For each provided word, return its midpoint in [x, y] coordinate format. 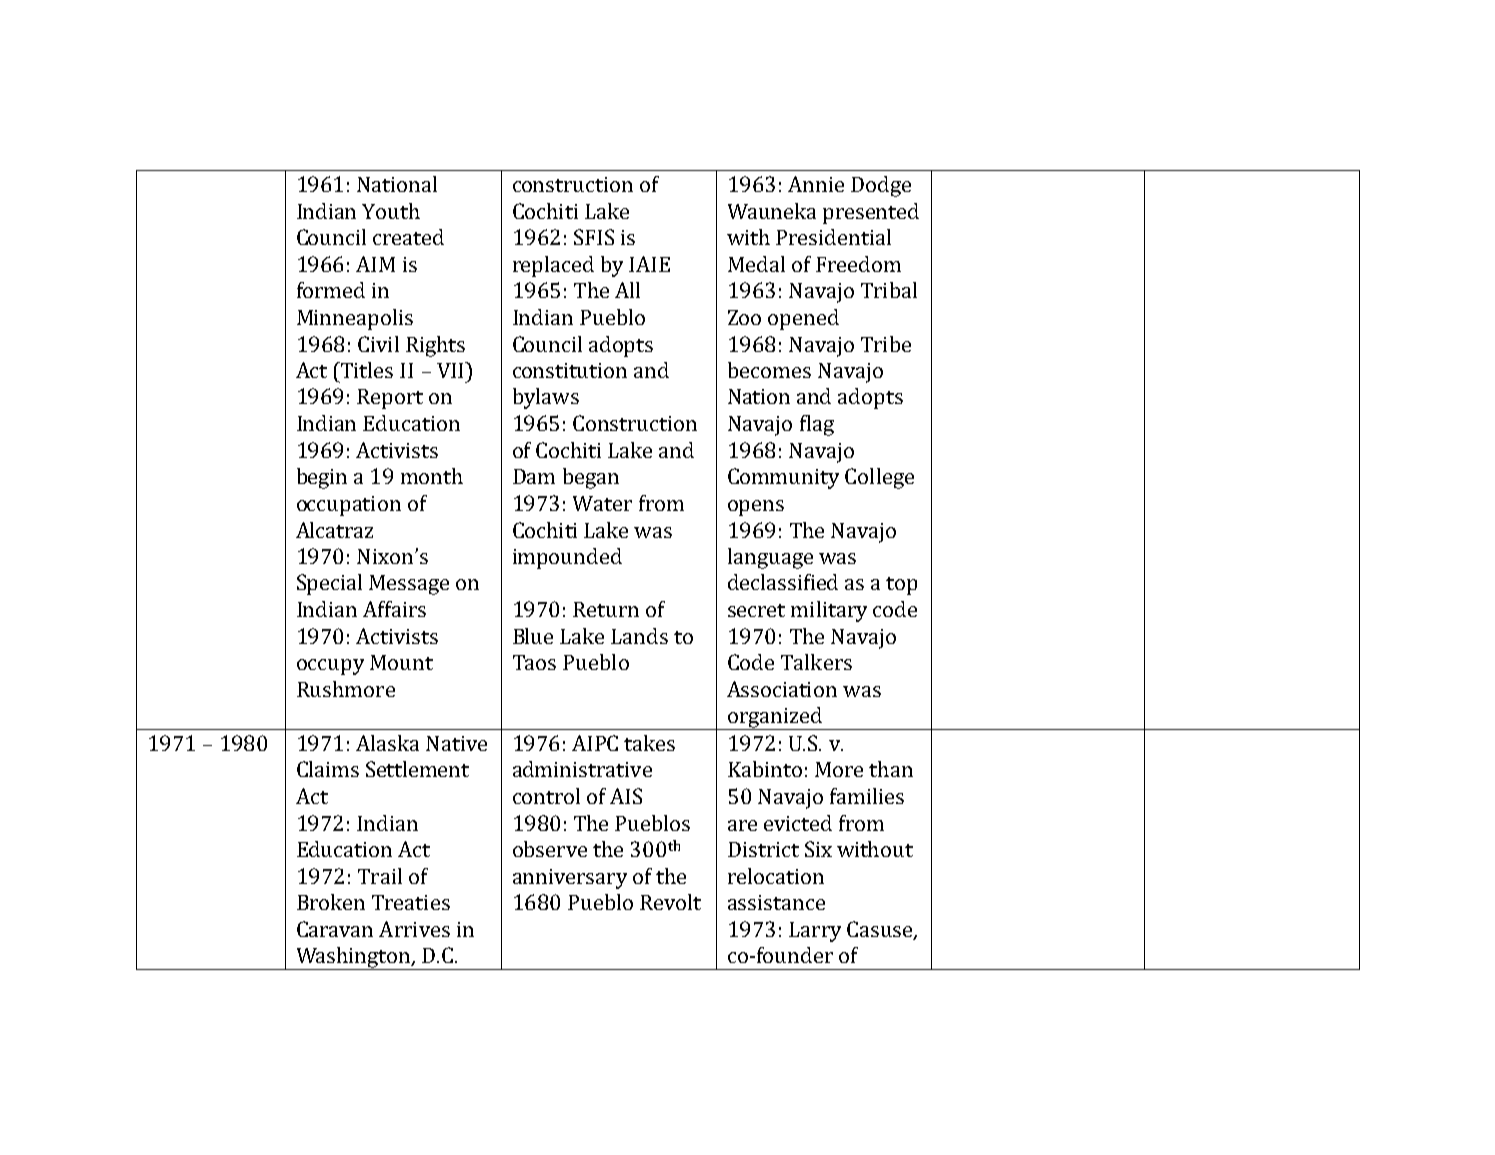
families [867, 796]
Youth [391, 211]
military [829, 611]
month [432, 476]
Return [606, 609]
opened [803, 319]
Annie [816, 184]
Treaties [411, 902]
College [879, 478]
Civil [378, 344]
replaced [553, 266]
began [591, 478]
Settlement [417, 769]
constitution [570, 370]
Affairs [394, 609]
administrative [582, 769]
